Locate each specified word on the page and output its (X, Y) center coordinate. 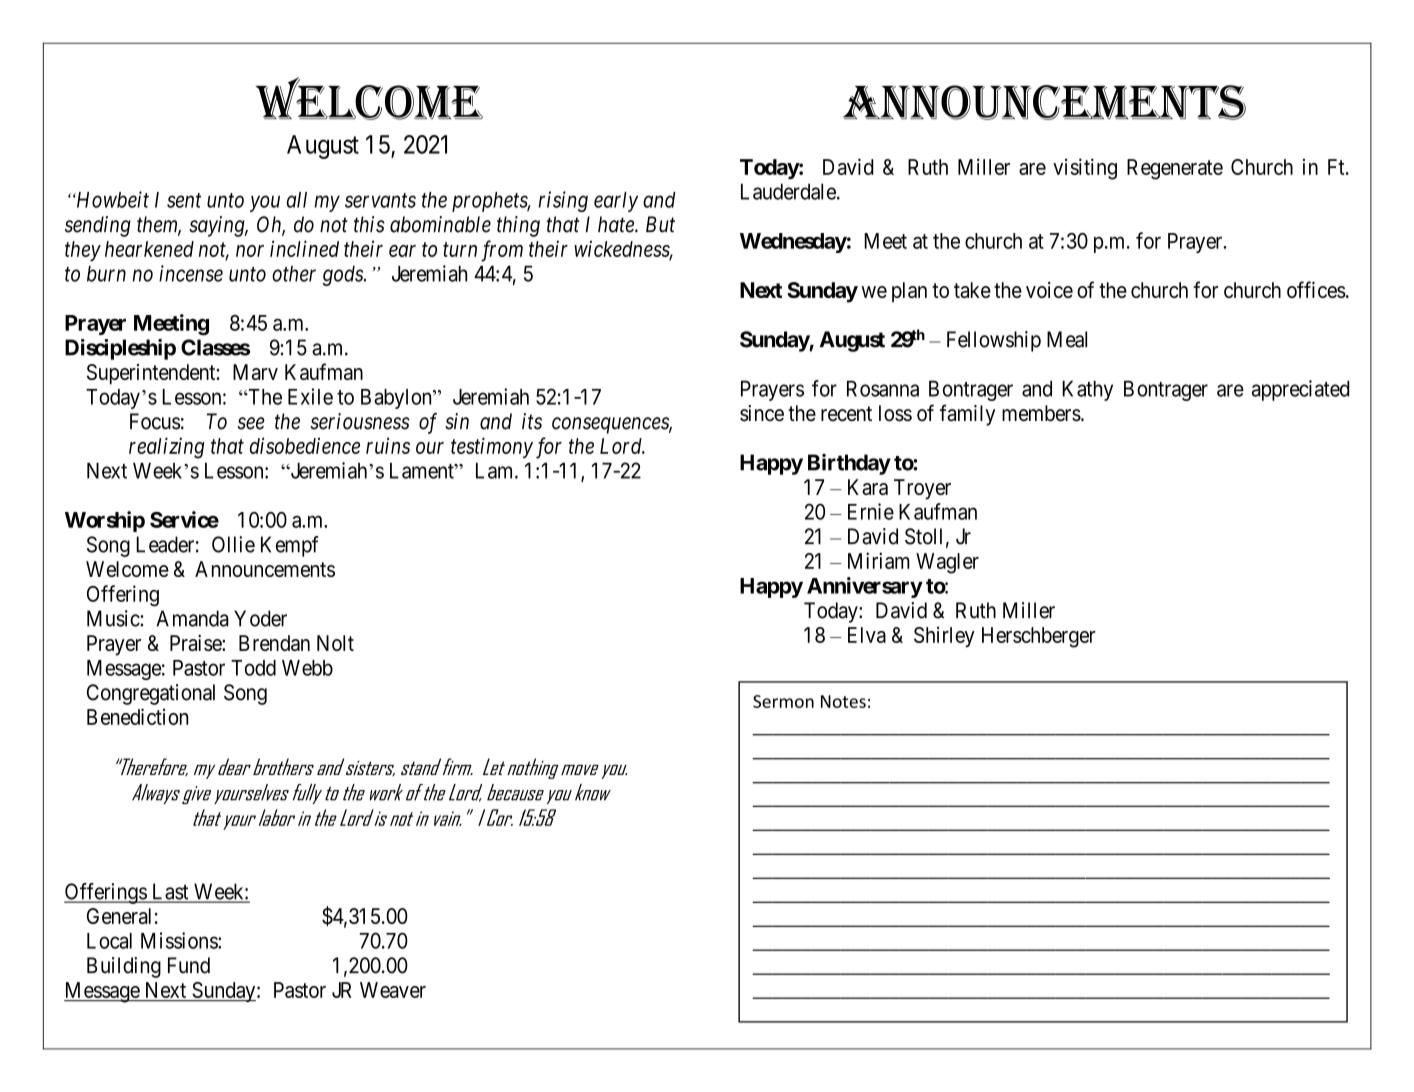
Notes (843, 701)
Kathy (1087, 390)
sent (184, 200)
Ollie (233, 544)
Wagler (947, 563)
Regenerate (1175, 169)
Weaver (393, 990)
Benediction (137, 716)
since (762, 413)
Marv (255, 372)
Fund (189, 965)
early (616, 202)
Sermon (783, 701)
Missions (180, 940)
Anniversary (865, 587)
